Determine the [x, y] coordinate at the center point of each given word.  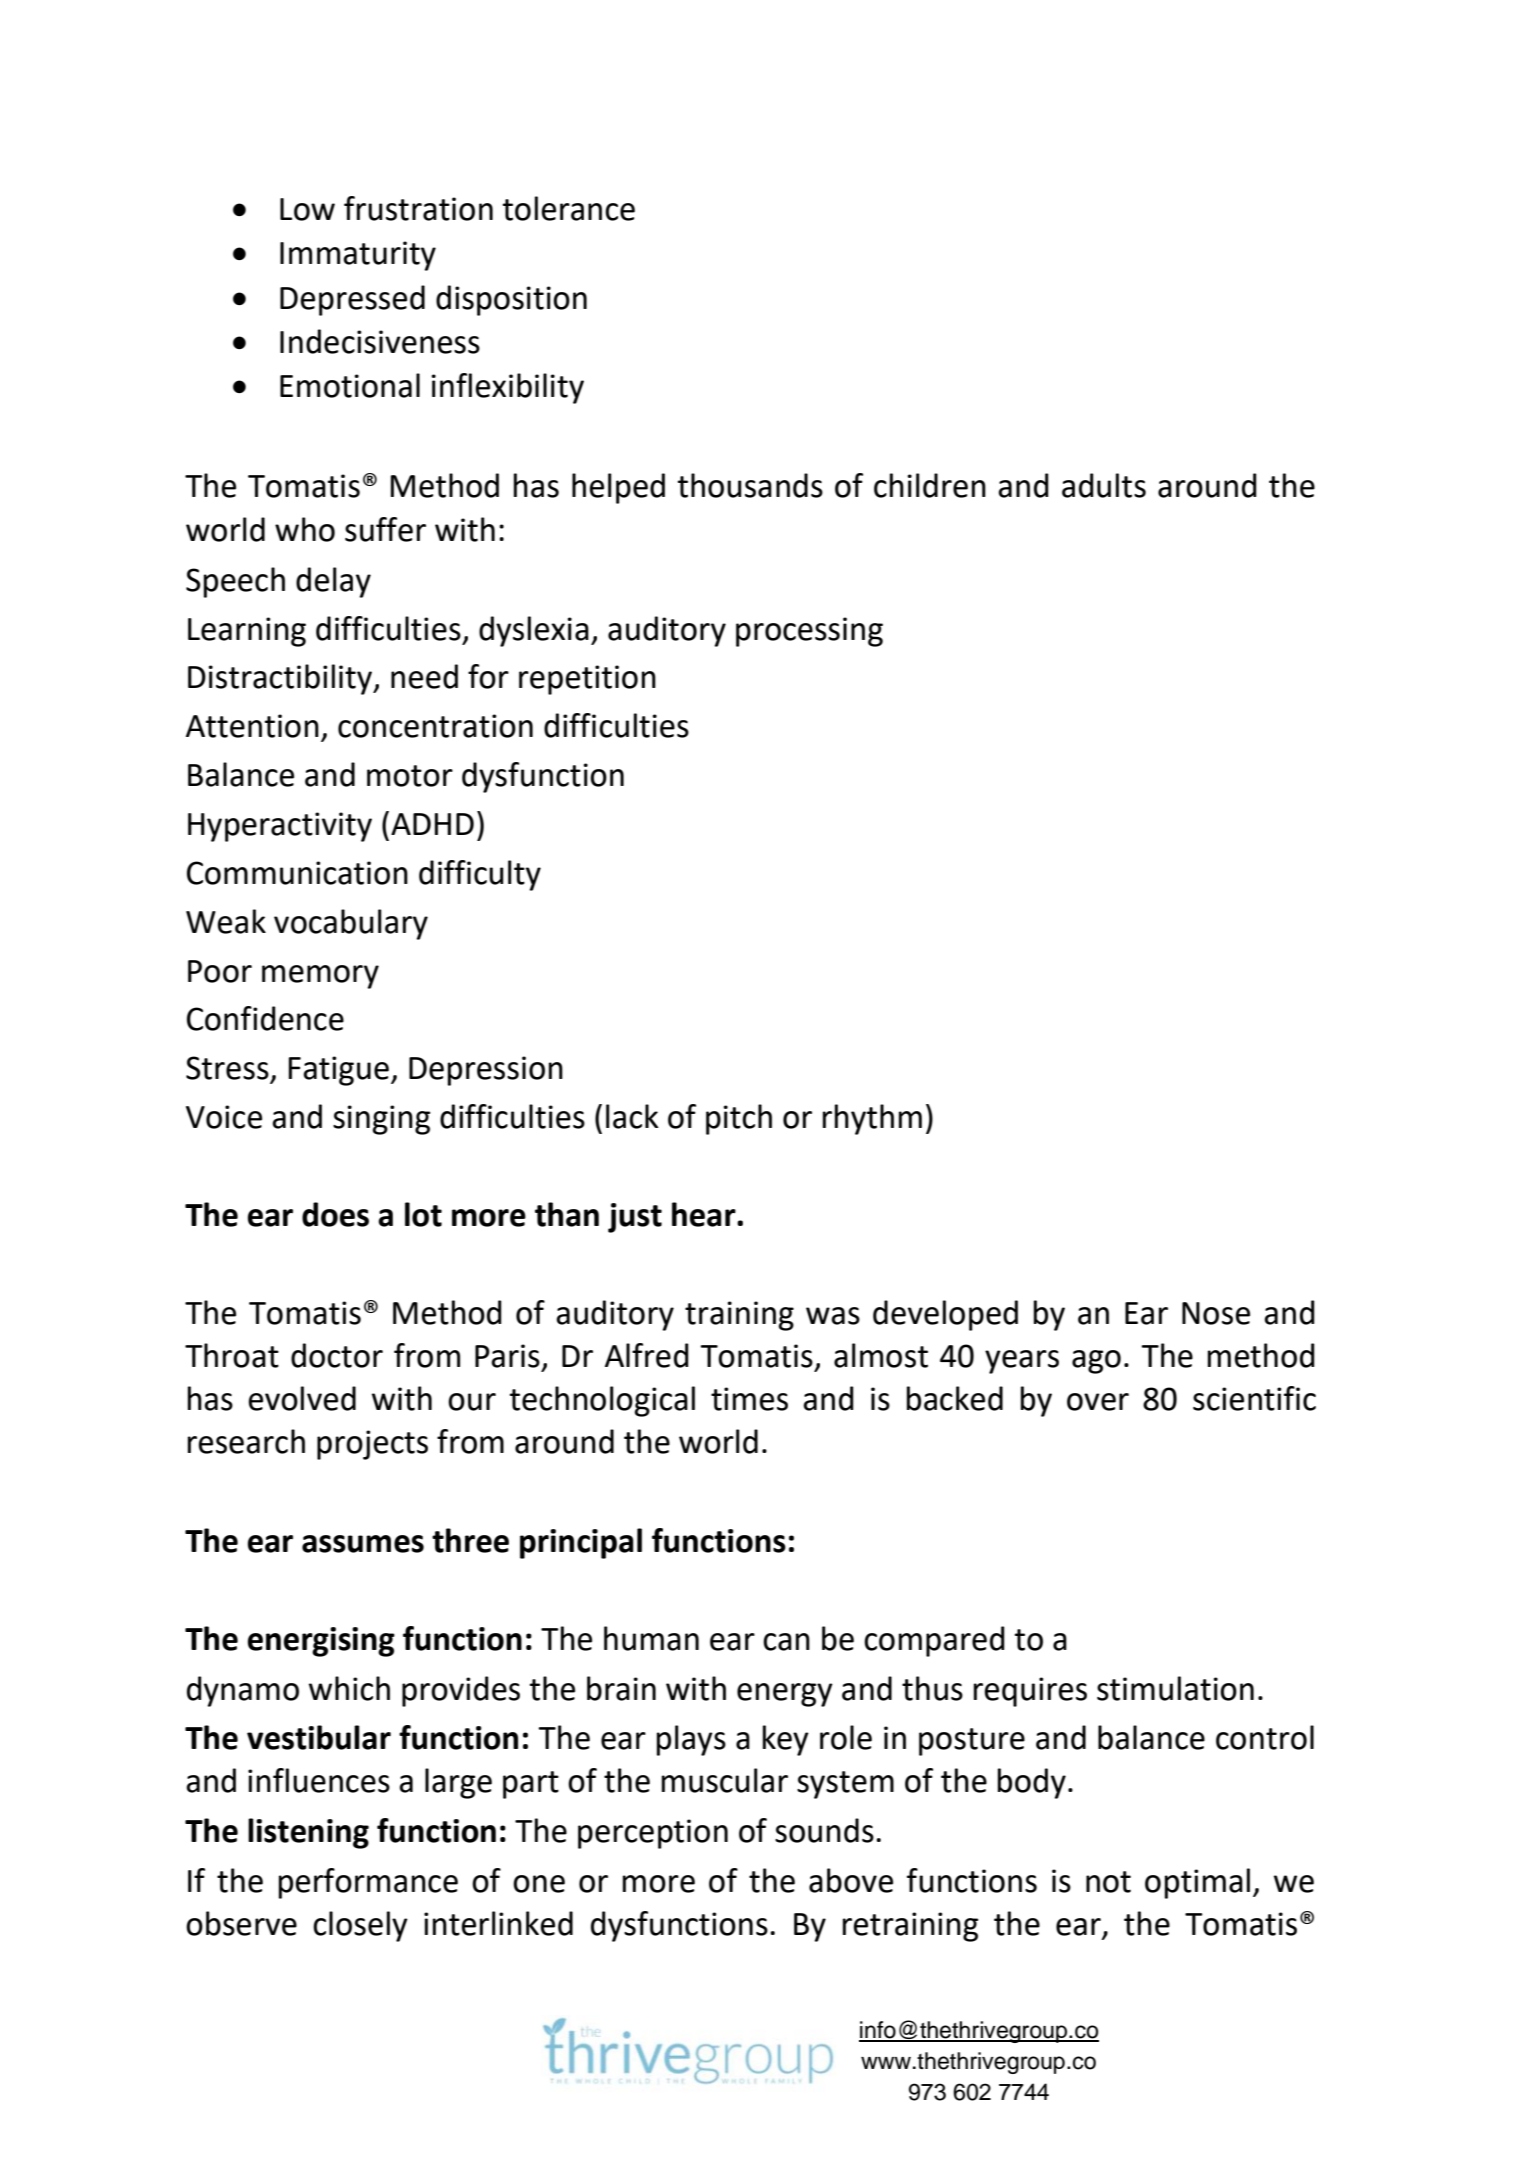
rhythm [872, 1119]
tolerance [568, 208]
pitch [739, 1119]
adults [1104, 485]
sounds [824, 1830]
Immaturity [358, 256]
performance [368, 1883]
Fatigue [339, 1071]
